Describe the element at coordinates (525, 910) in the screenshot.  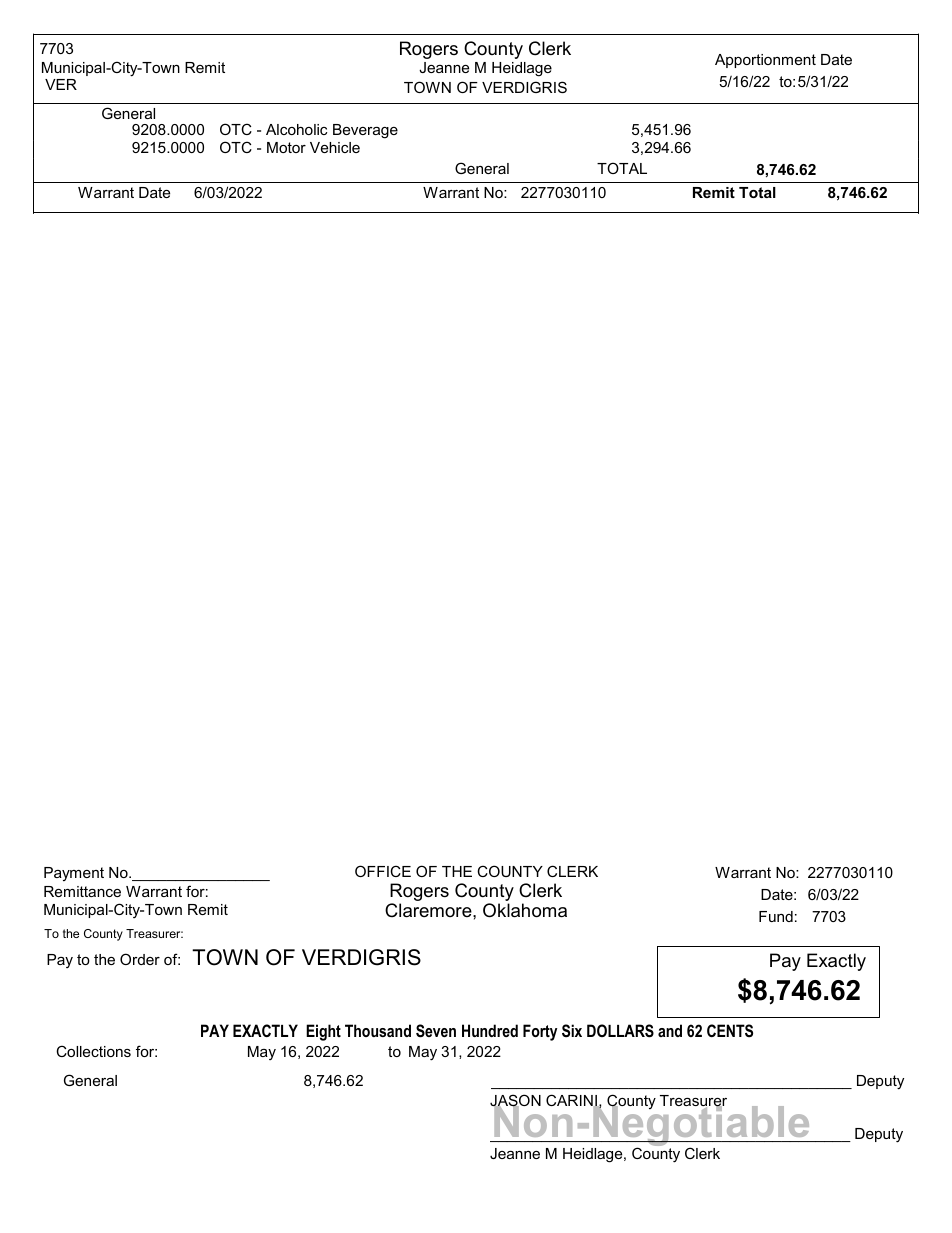
I see `Oklahoma` at that location.
